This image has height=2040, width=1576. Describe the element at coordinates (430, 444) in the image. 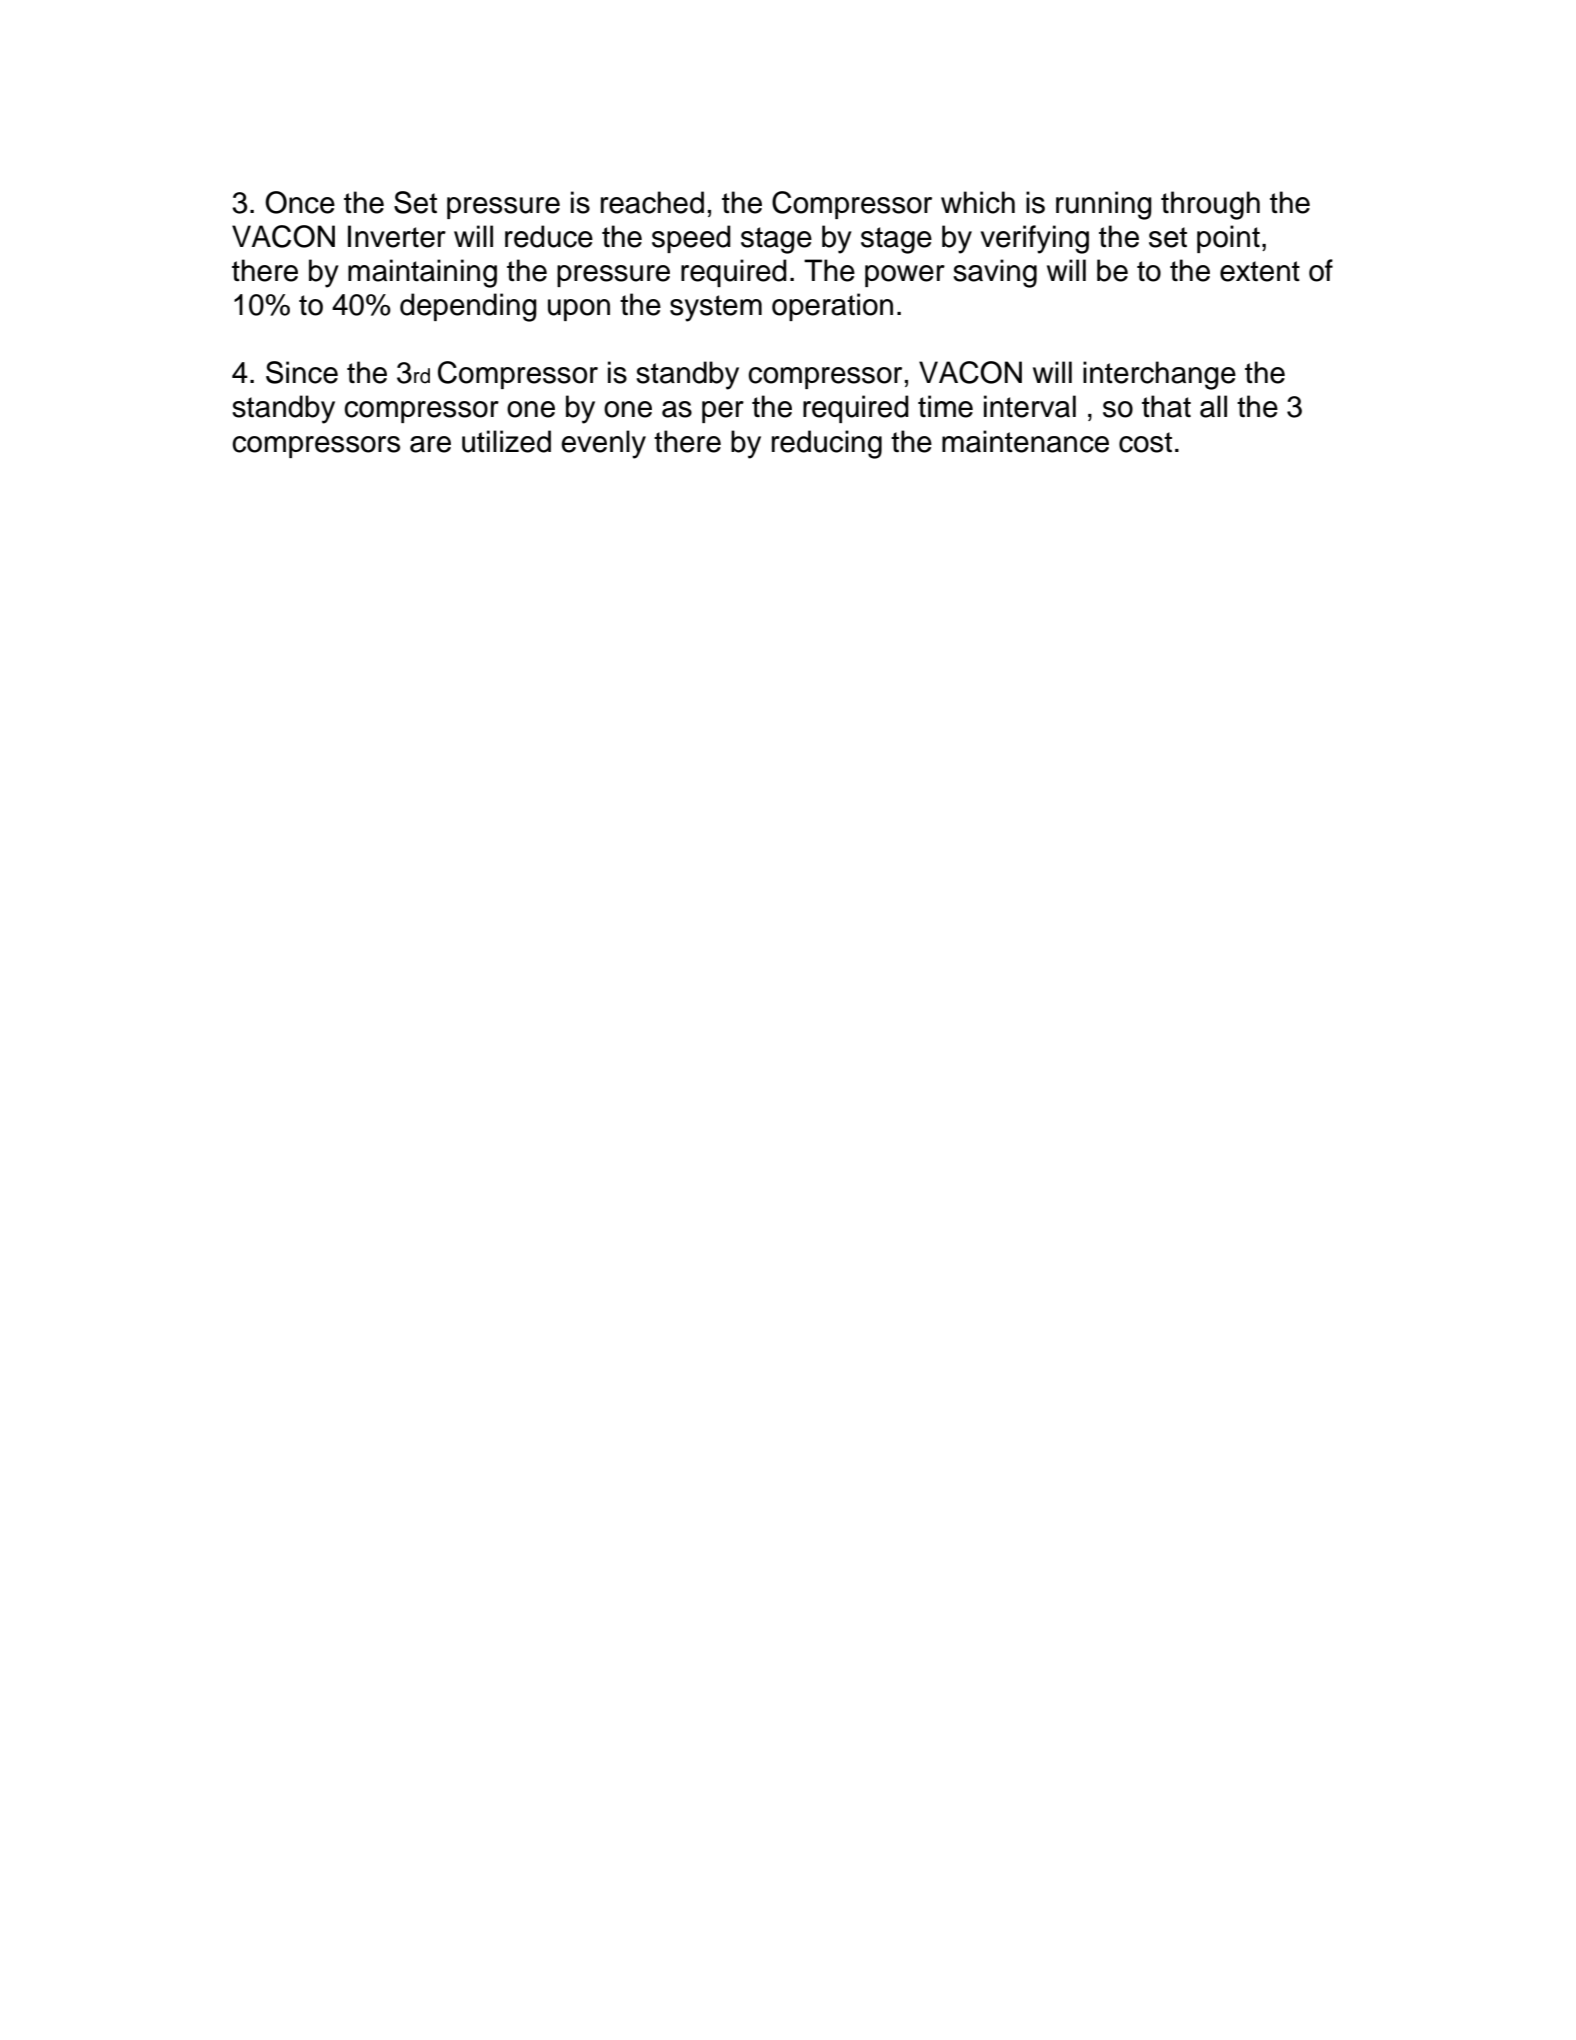

I see `are` at that location.
